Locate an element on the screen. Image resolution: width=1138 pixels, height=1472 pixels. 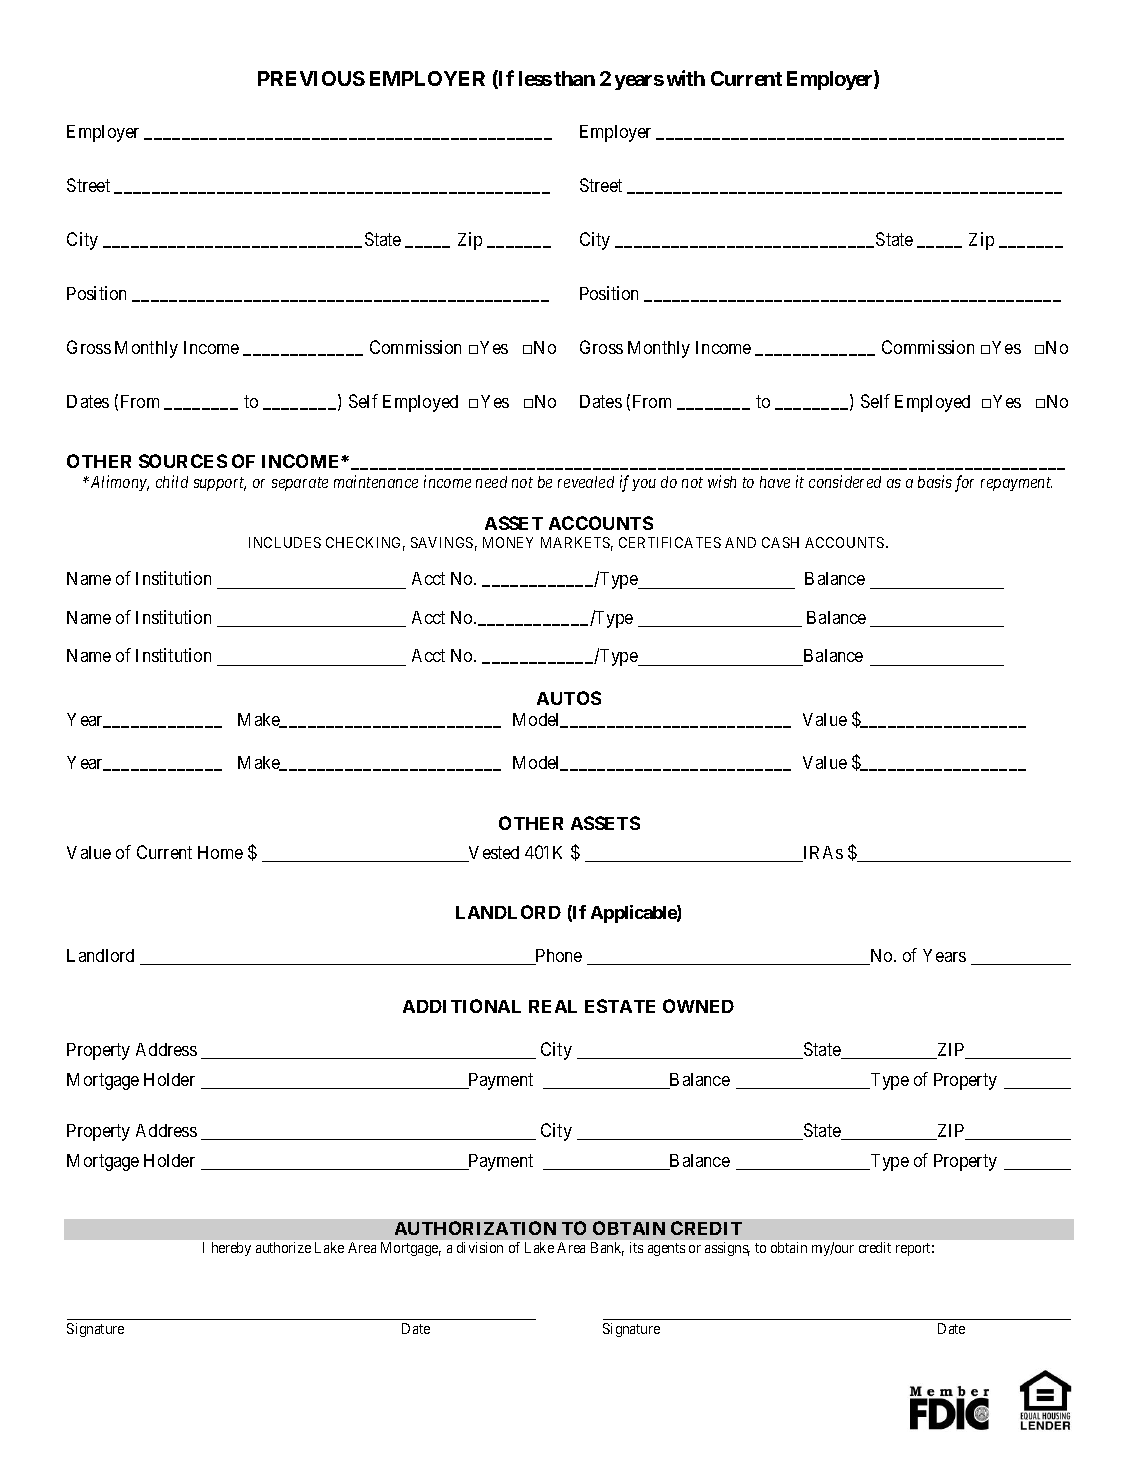
than is located at coordinates (574, 78).
